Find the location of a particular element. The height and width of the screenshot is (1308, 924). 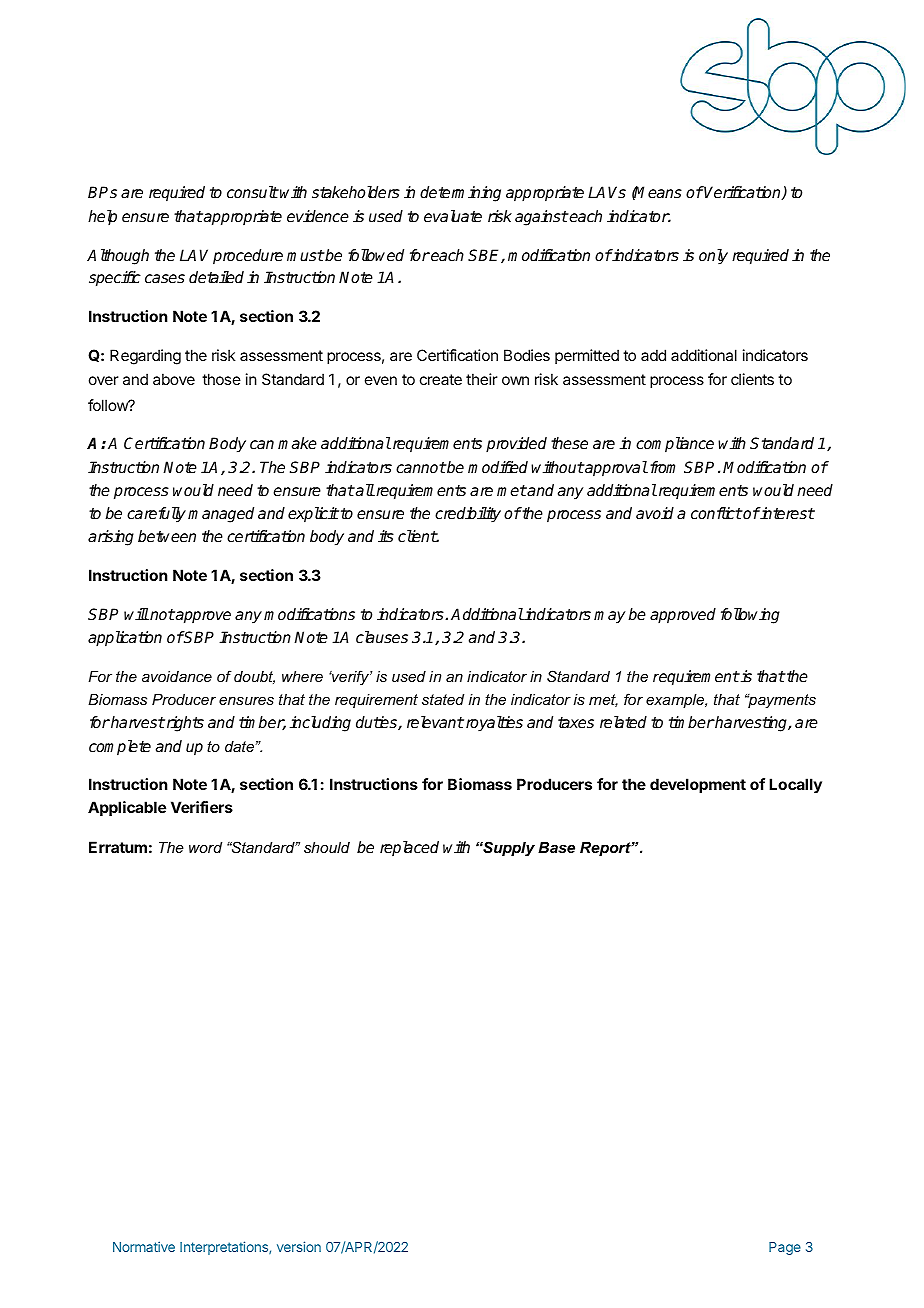

clauses is located at coordinates (382, 637).
